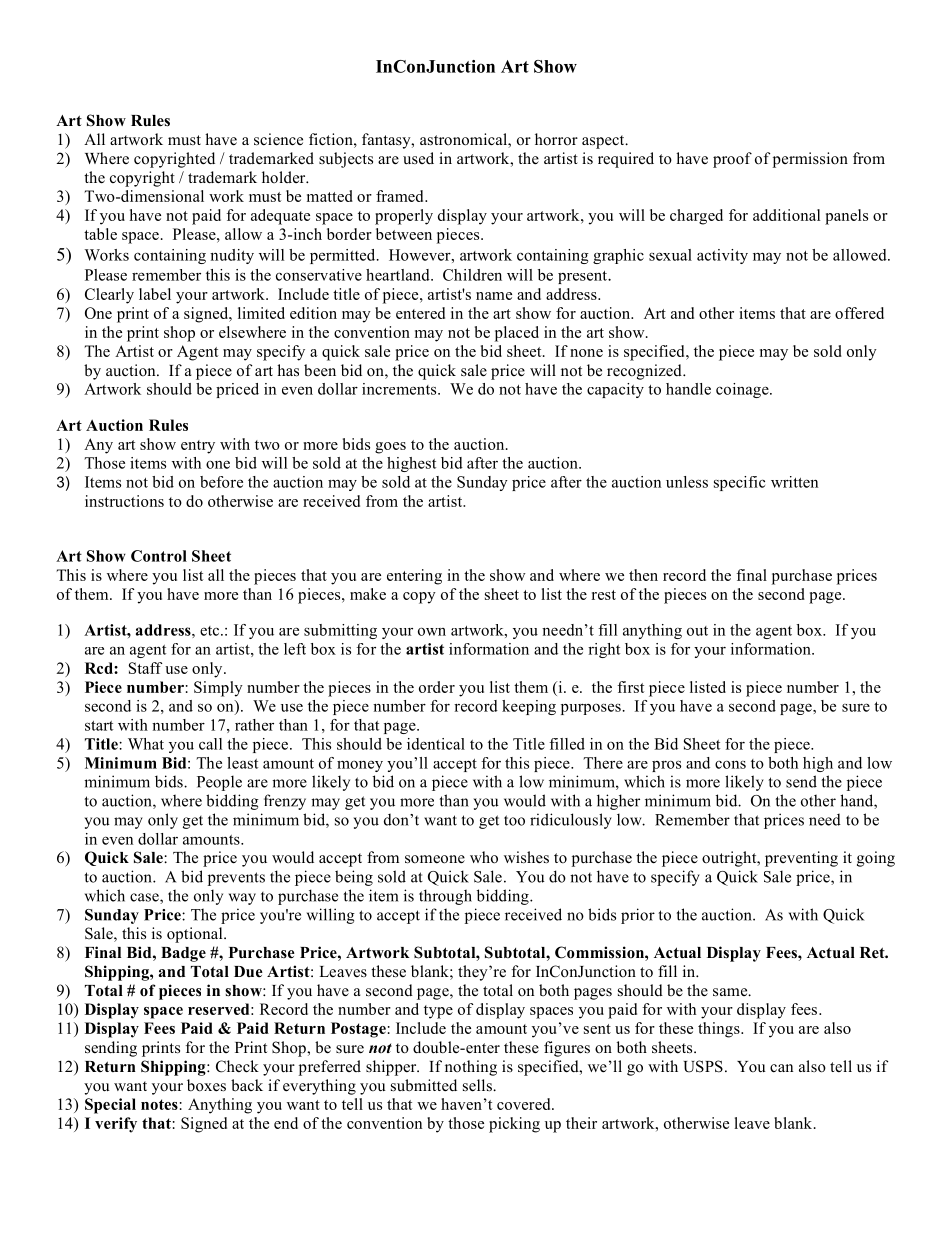 This page has width=952, height=1233. What do you see at coordinates (810, 160) in the page?
I see `permission` at bounding box center [810, 160].
